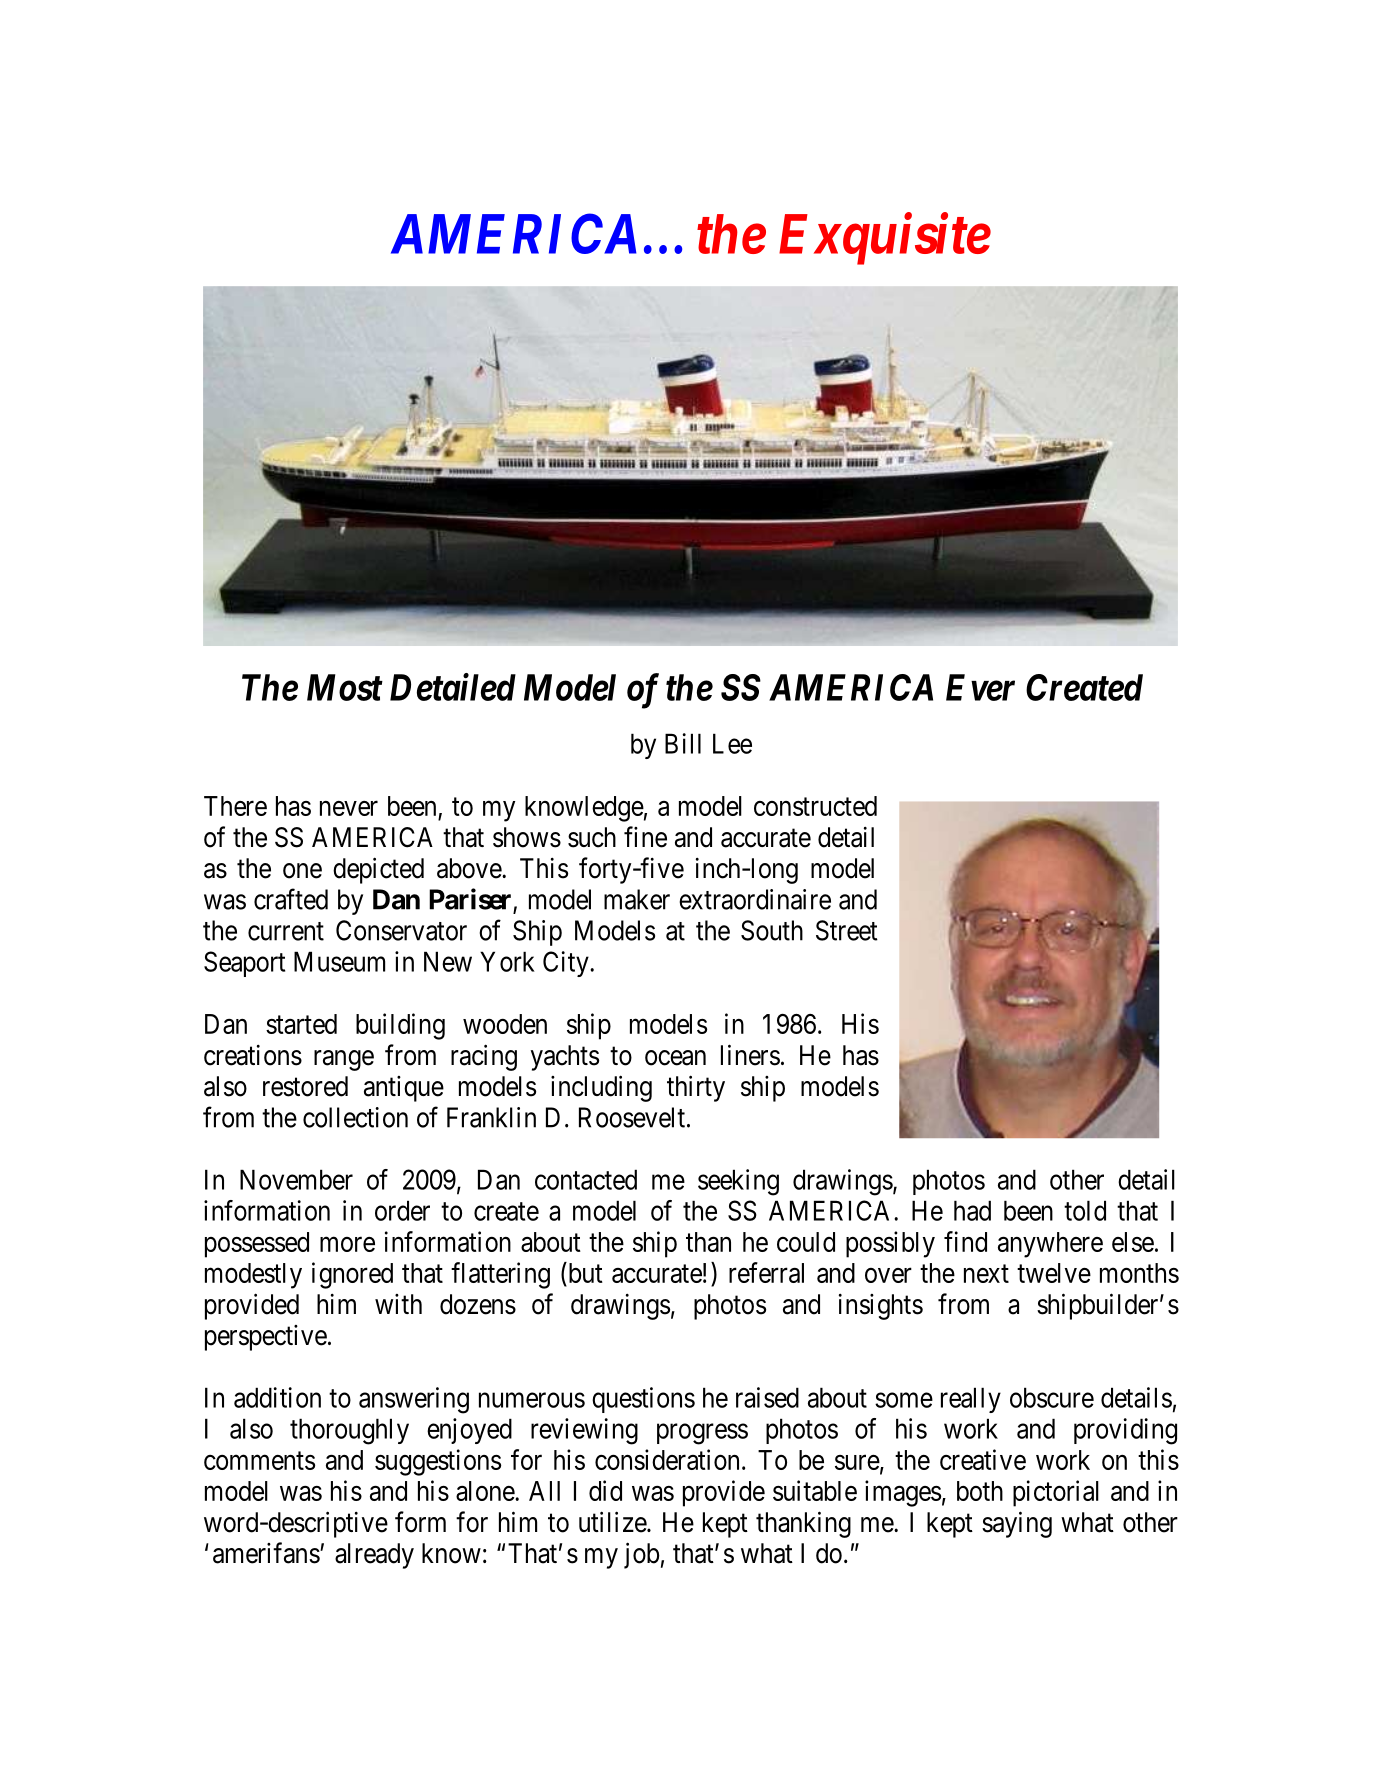  I want to click on South, so click(772, 930).
